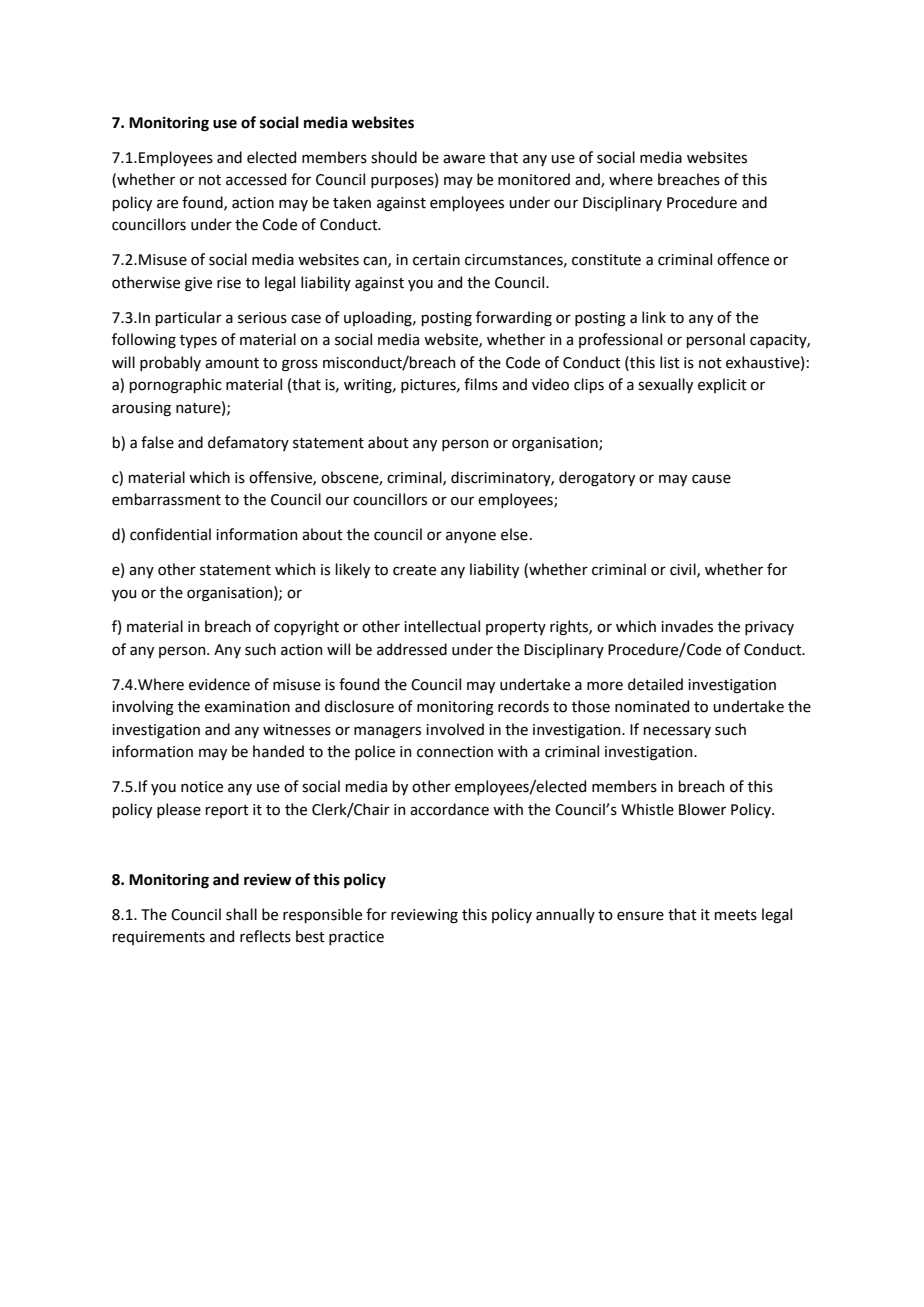  Describe the element at coordinates (247, 707) in the screenshot. I see `examination` at that location.
